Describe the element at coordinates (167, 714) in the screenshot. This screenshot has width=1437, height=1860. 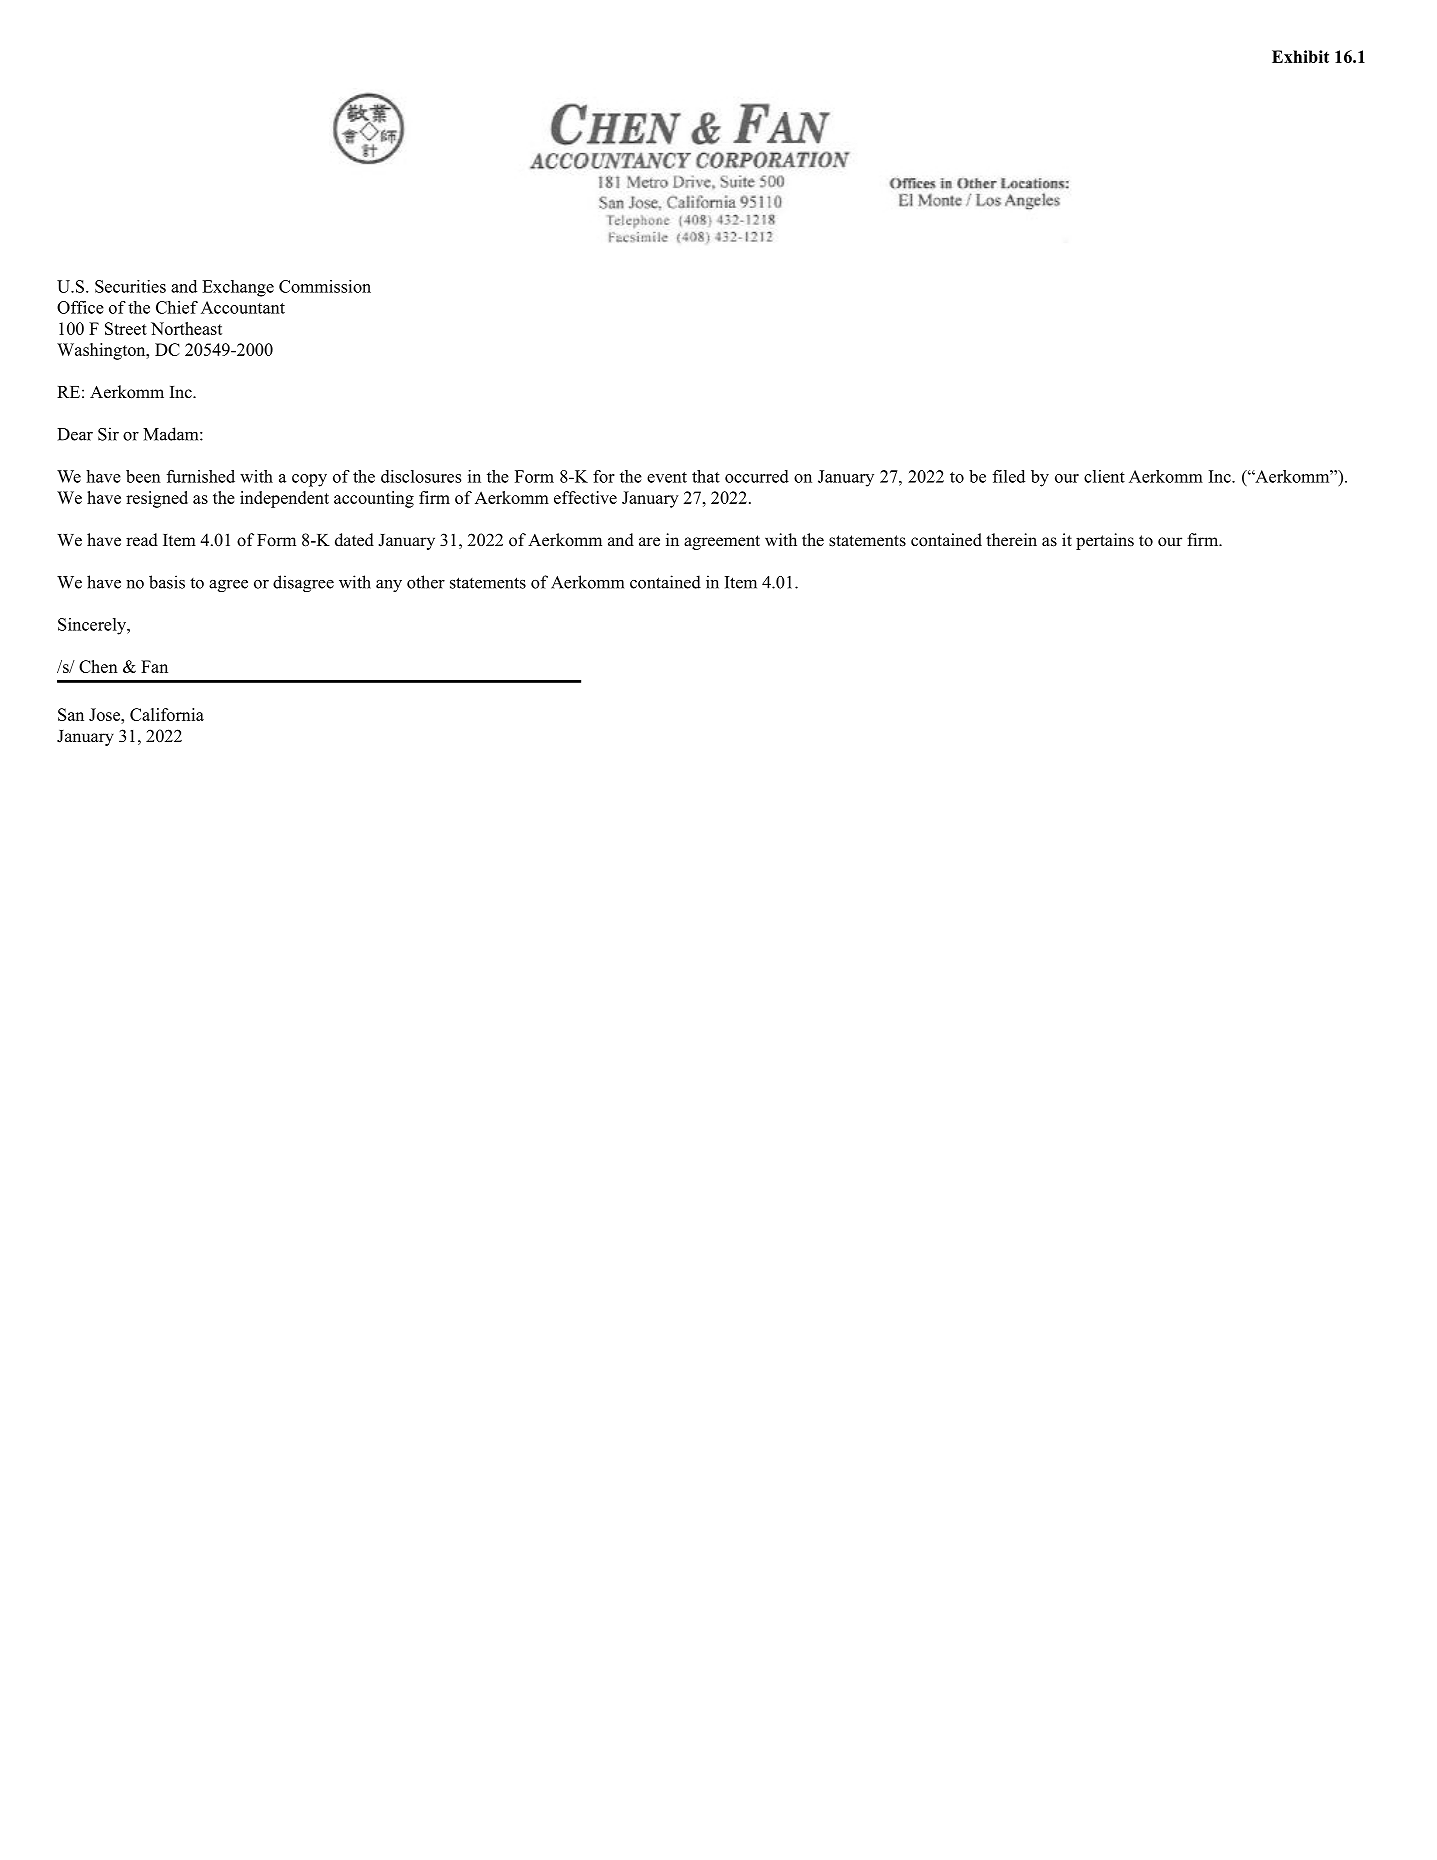
I see `California` at that location.
